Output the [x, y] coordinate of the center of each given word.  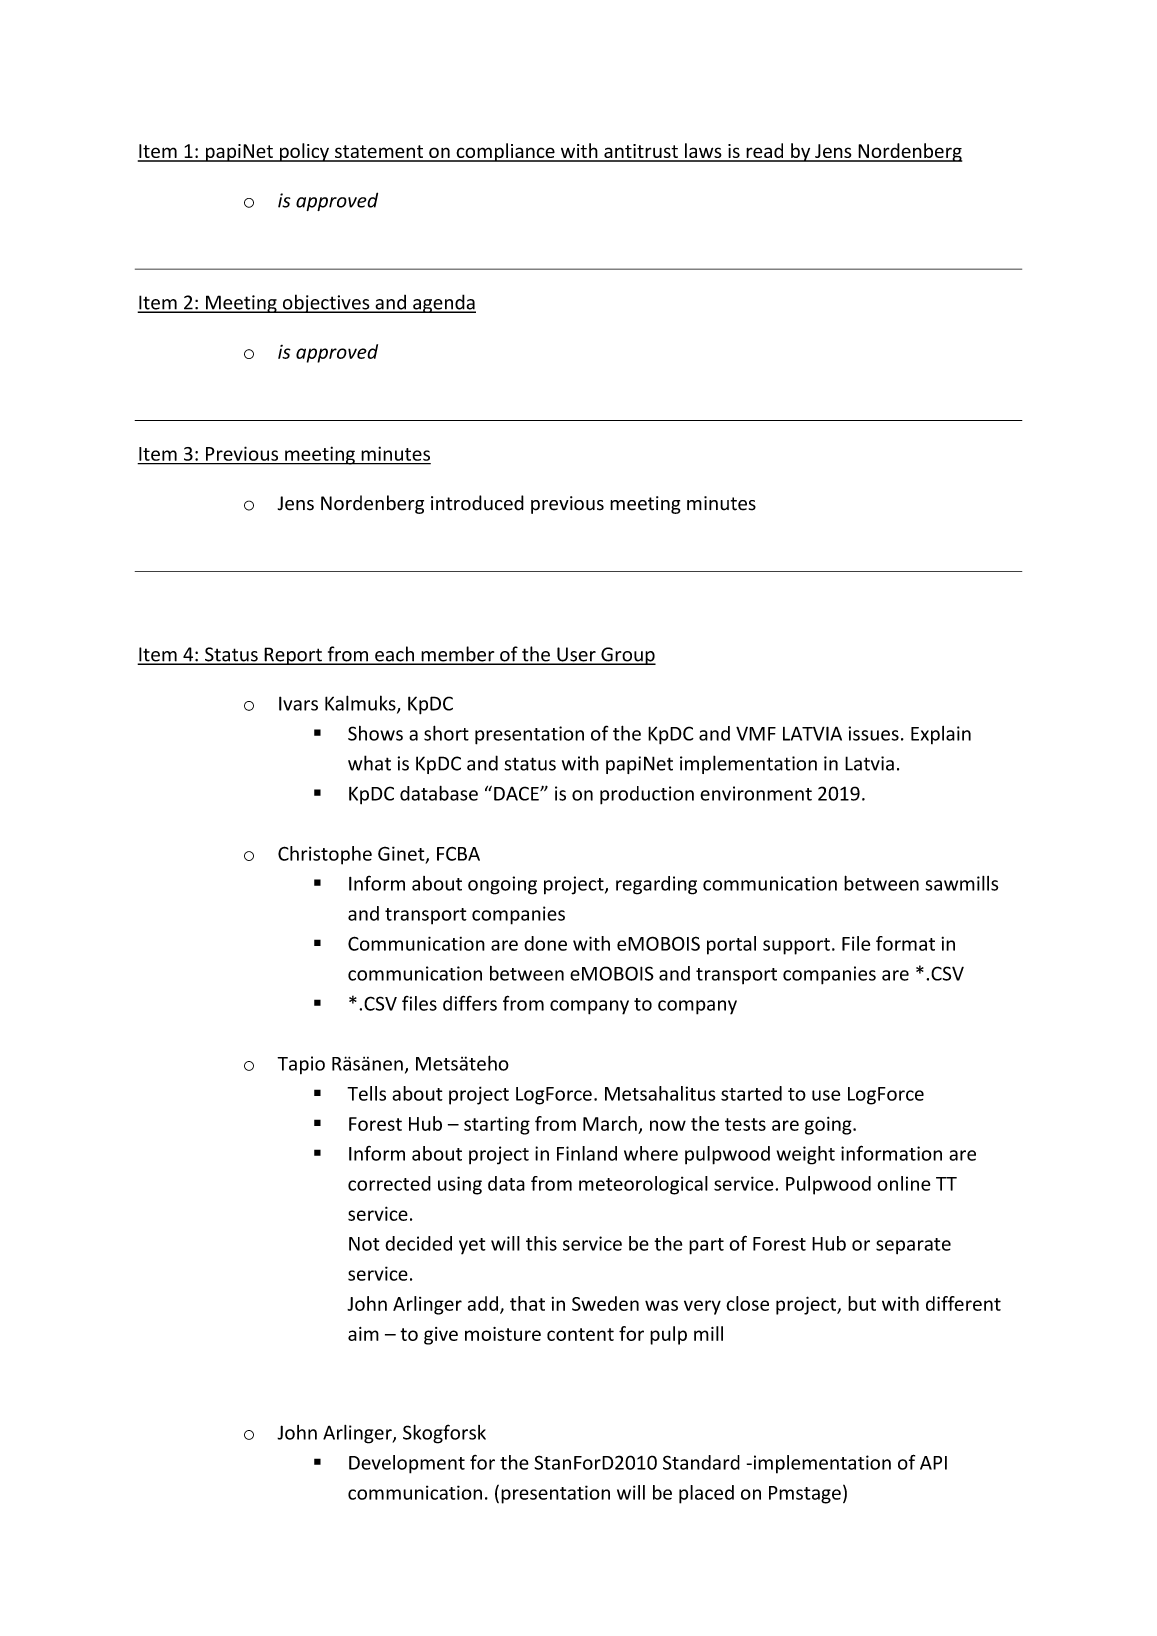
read [765, 152]
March [610, 1123]
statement [379, 153]
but [862, 1303]
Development [407, 1464]
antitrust [641, 152]
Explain [941, 735]
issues [873, 733]
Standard [701, 1462]
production [647, 795]
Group [627, 656]
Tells [366, 1093]
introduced [477, 503]
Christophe [325, 855]
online [904, 1183]
